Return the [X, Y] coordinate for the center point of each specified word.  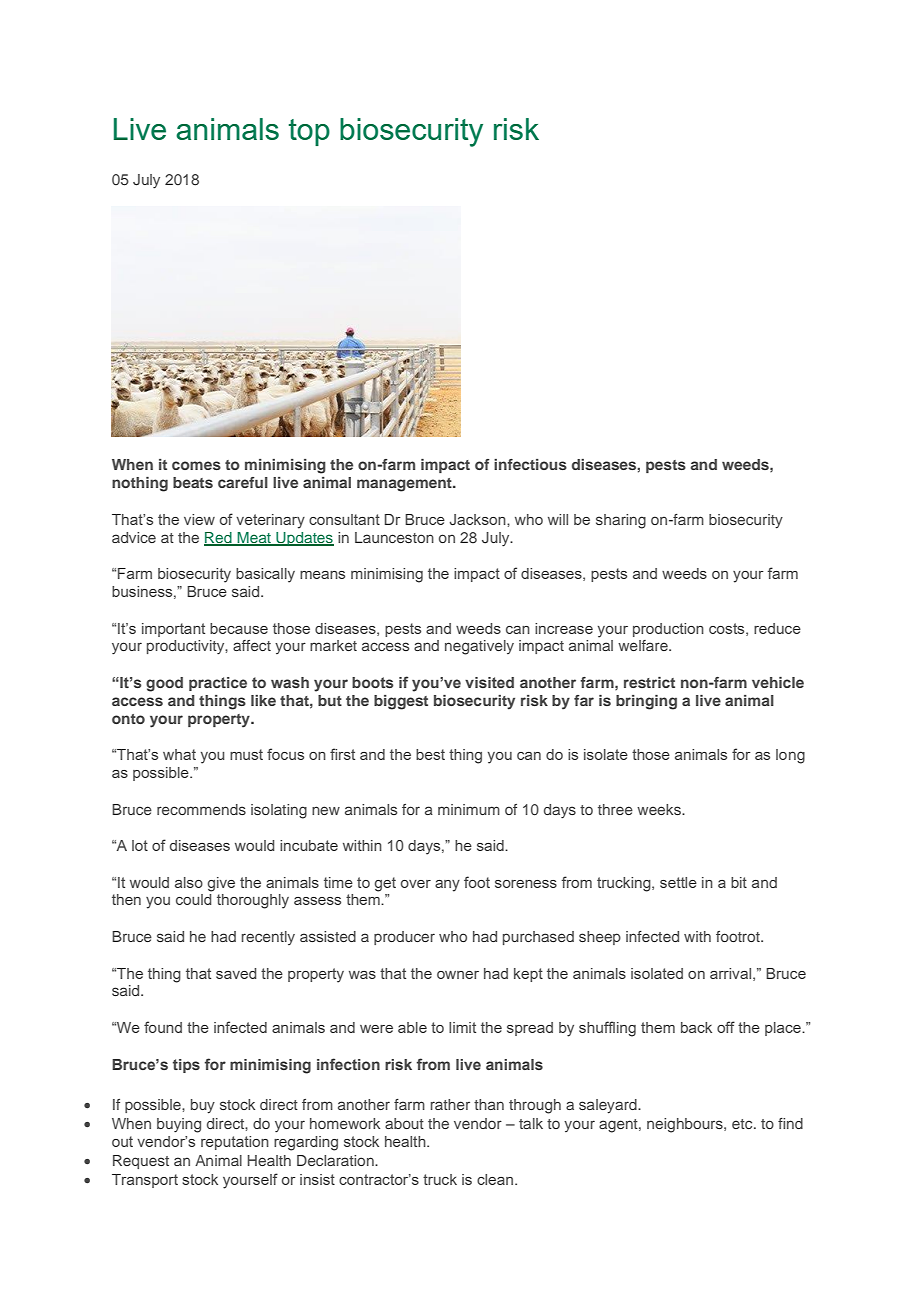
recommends [201, 809]
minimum [469, 809]
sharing [621, 521]
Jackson [478, 519]
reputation [235, 1143]
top [309, 132]
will [558, 519]
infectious [530, 464]
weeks [660, 809]
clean [495, 1179]
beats [193, 482]
